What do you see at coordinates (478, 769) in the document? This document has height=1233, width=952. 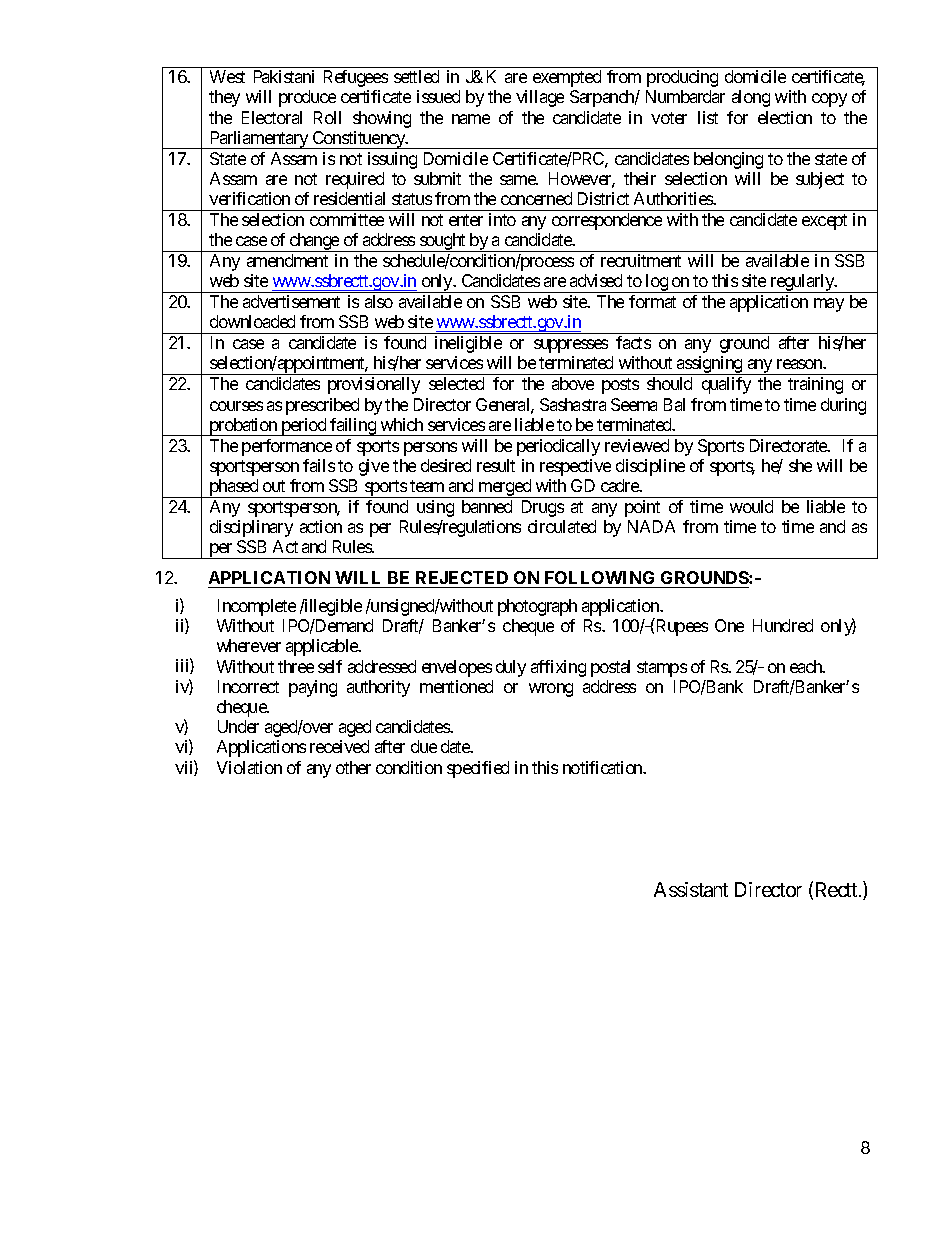 I see `specified` at bounding box center [478, 769].
